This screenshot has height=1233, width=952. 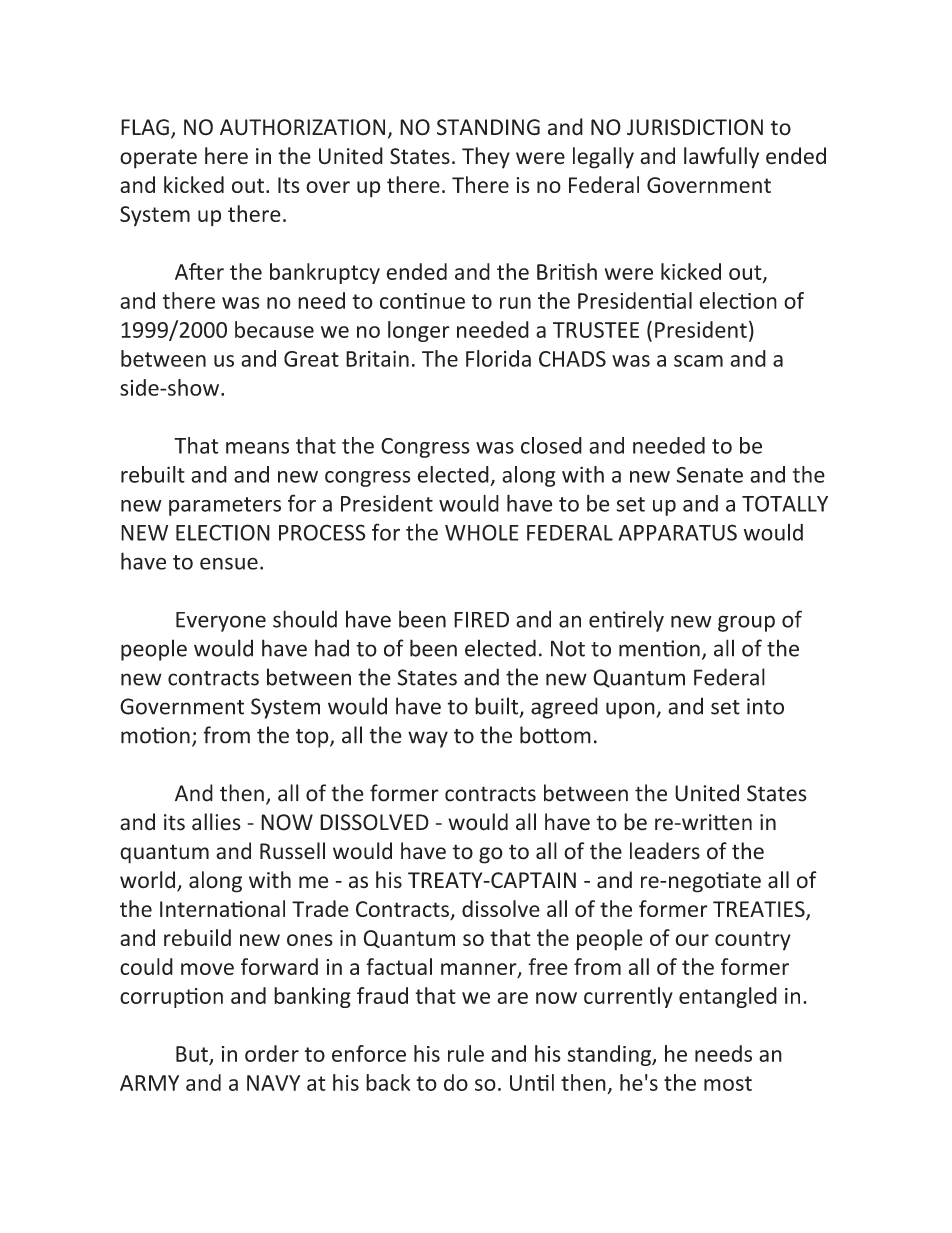 What do you see at coordinates (274, 329) in the screenshot?
I see `because` at bounding box center [274, 329].
